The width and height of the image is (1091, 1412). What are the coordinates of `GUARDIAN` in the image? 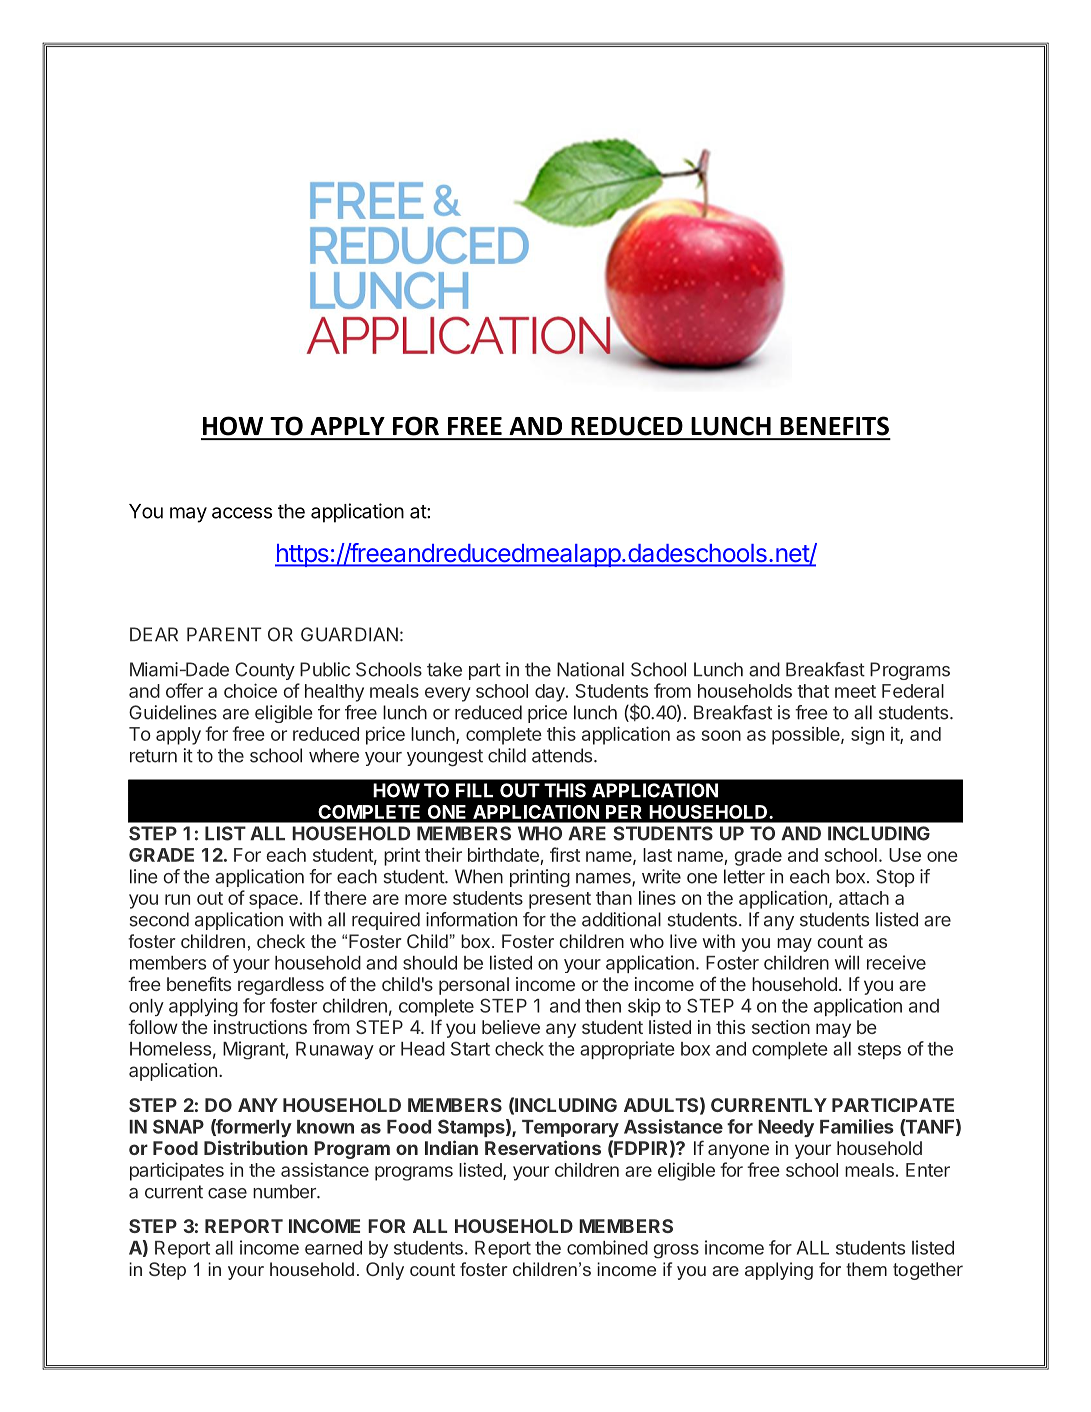 It's located at (349, 634).
